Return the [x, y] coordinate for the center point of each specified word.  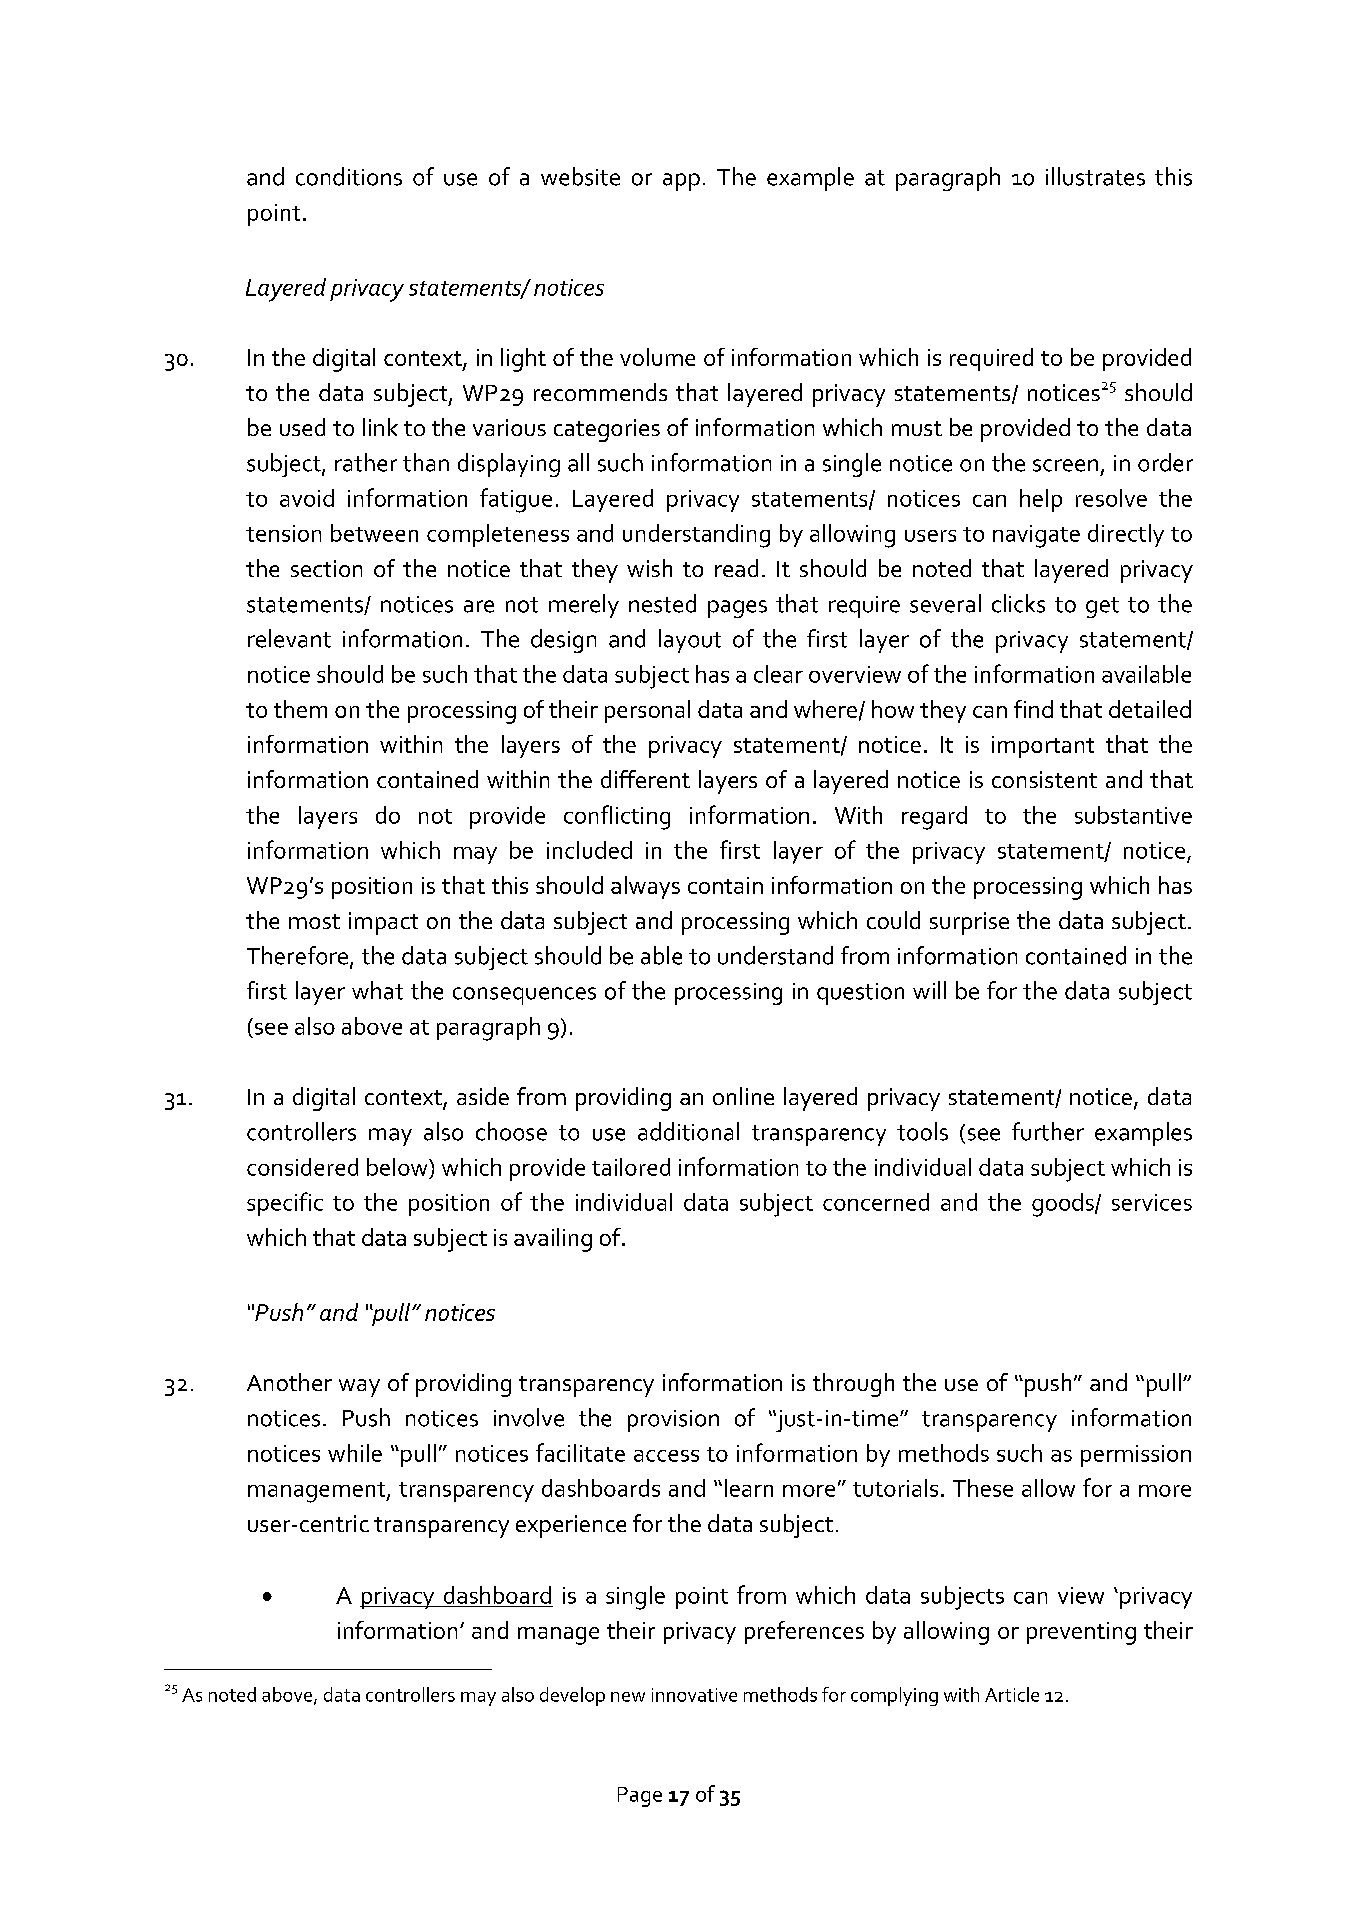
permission [1136, 1456]
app [681, 182]
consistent [1044, 779]
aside [483, 1096]
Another [289, 1382]
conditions [349, 176]
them [300, 709]
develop [572, 1696]
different [645, 779]
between [374, 533]
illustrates [1095, 176]
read [736, 568]
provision [673, 1421]
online [743, 1096]
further [1048, 1131]
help [1041, 500]
